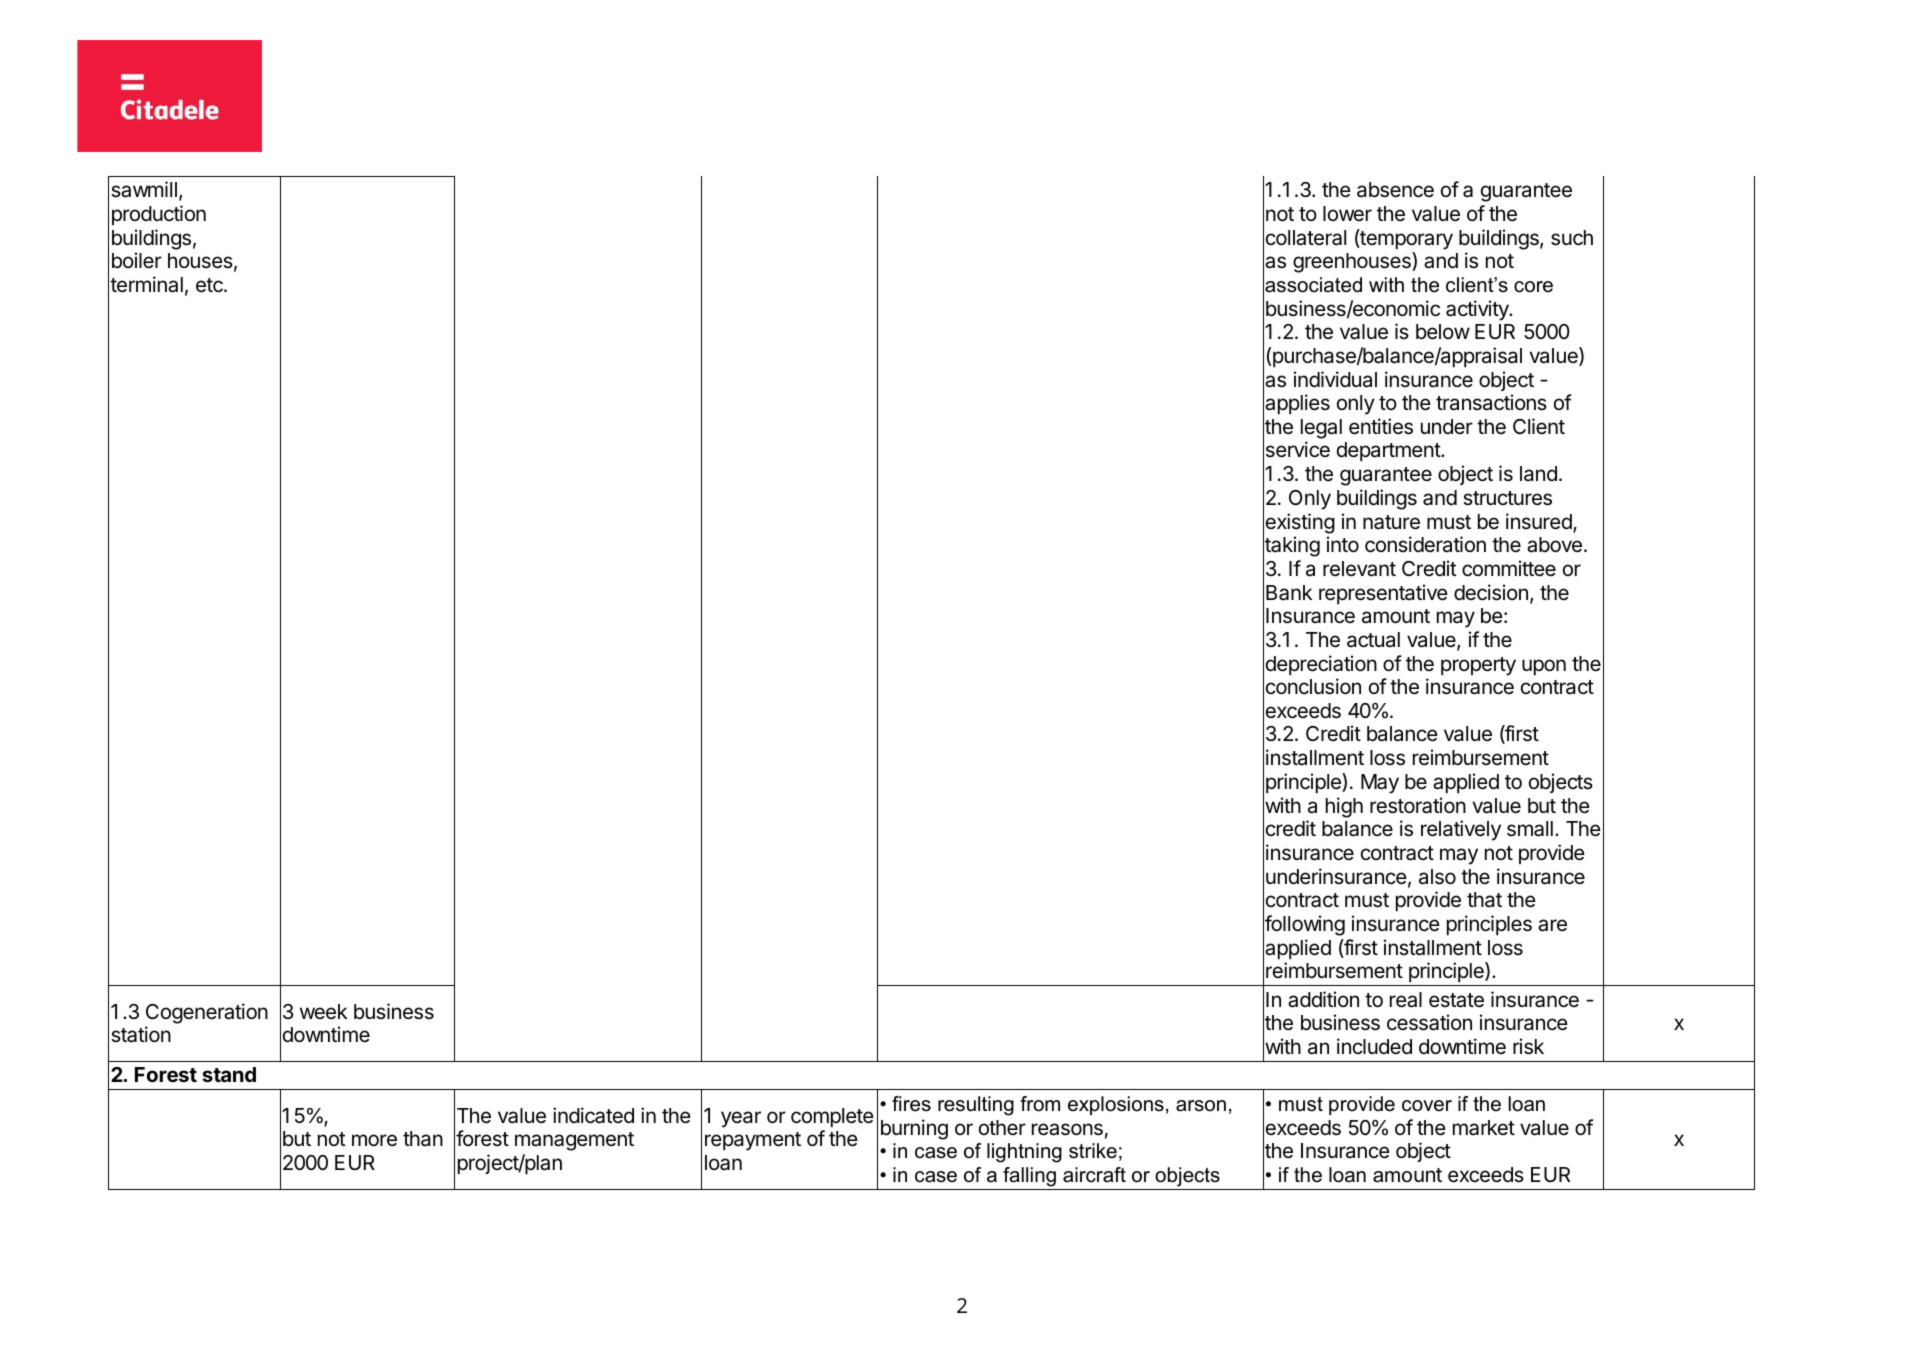  What do you see at coordinates (159, 215) in the screenshot?
I see `production` at bounding box center [159, 215].
